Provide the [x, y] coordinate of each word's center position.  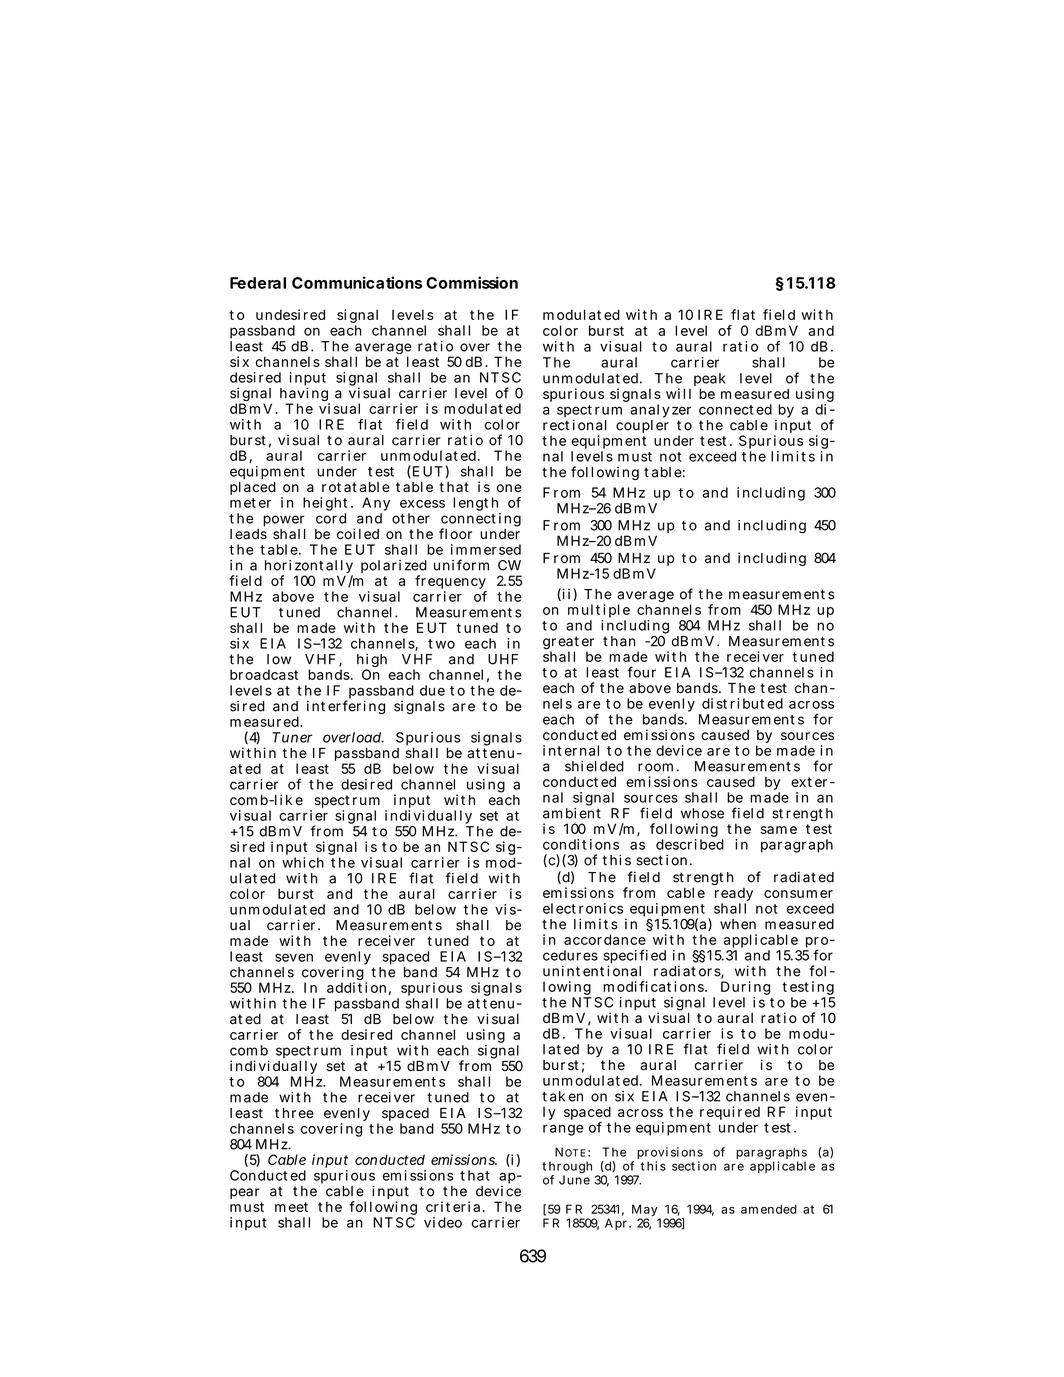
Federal [258, 283]
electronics [583, 908]
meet [291, 1207]
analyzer [660, 412]
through [567, 1168]
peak [710, 381]
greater [568, 644]
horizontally [309, 568]
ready [734, 895]
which [303, 862]
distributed [742, 703]
